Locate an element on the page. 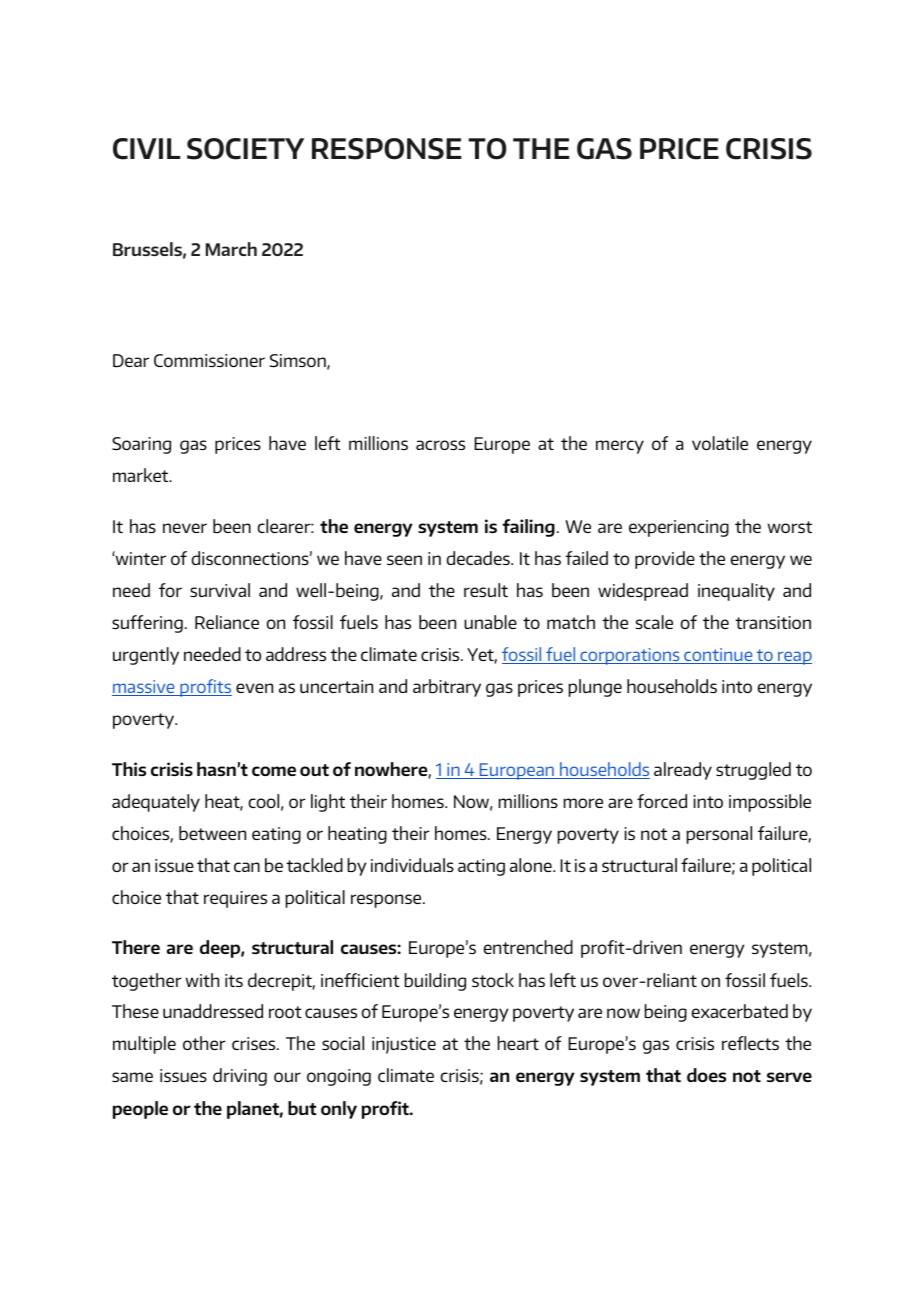 The image size is (924, 1307). across is located at coordinates (440, 445).
